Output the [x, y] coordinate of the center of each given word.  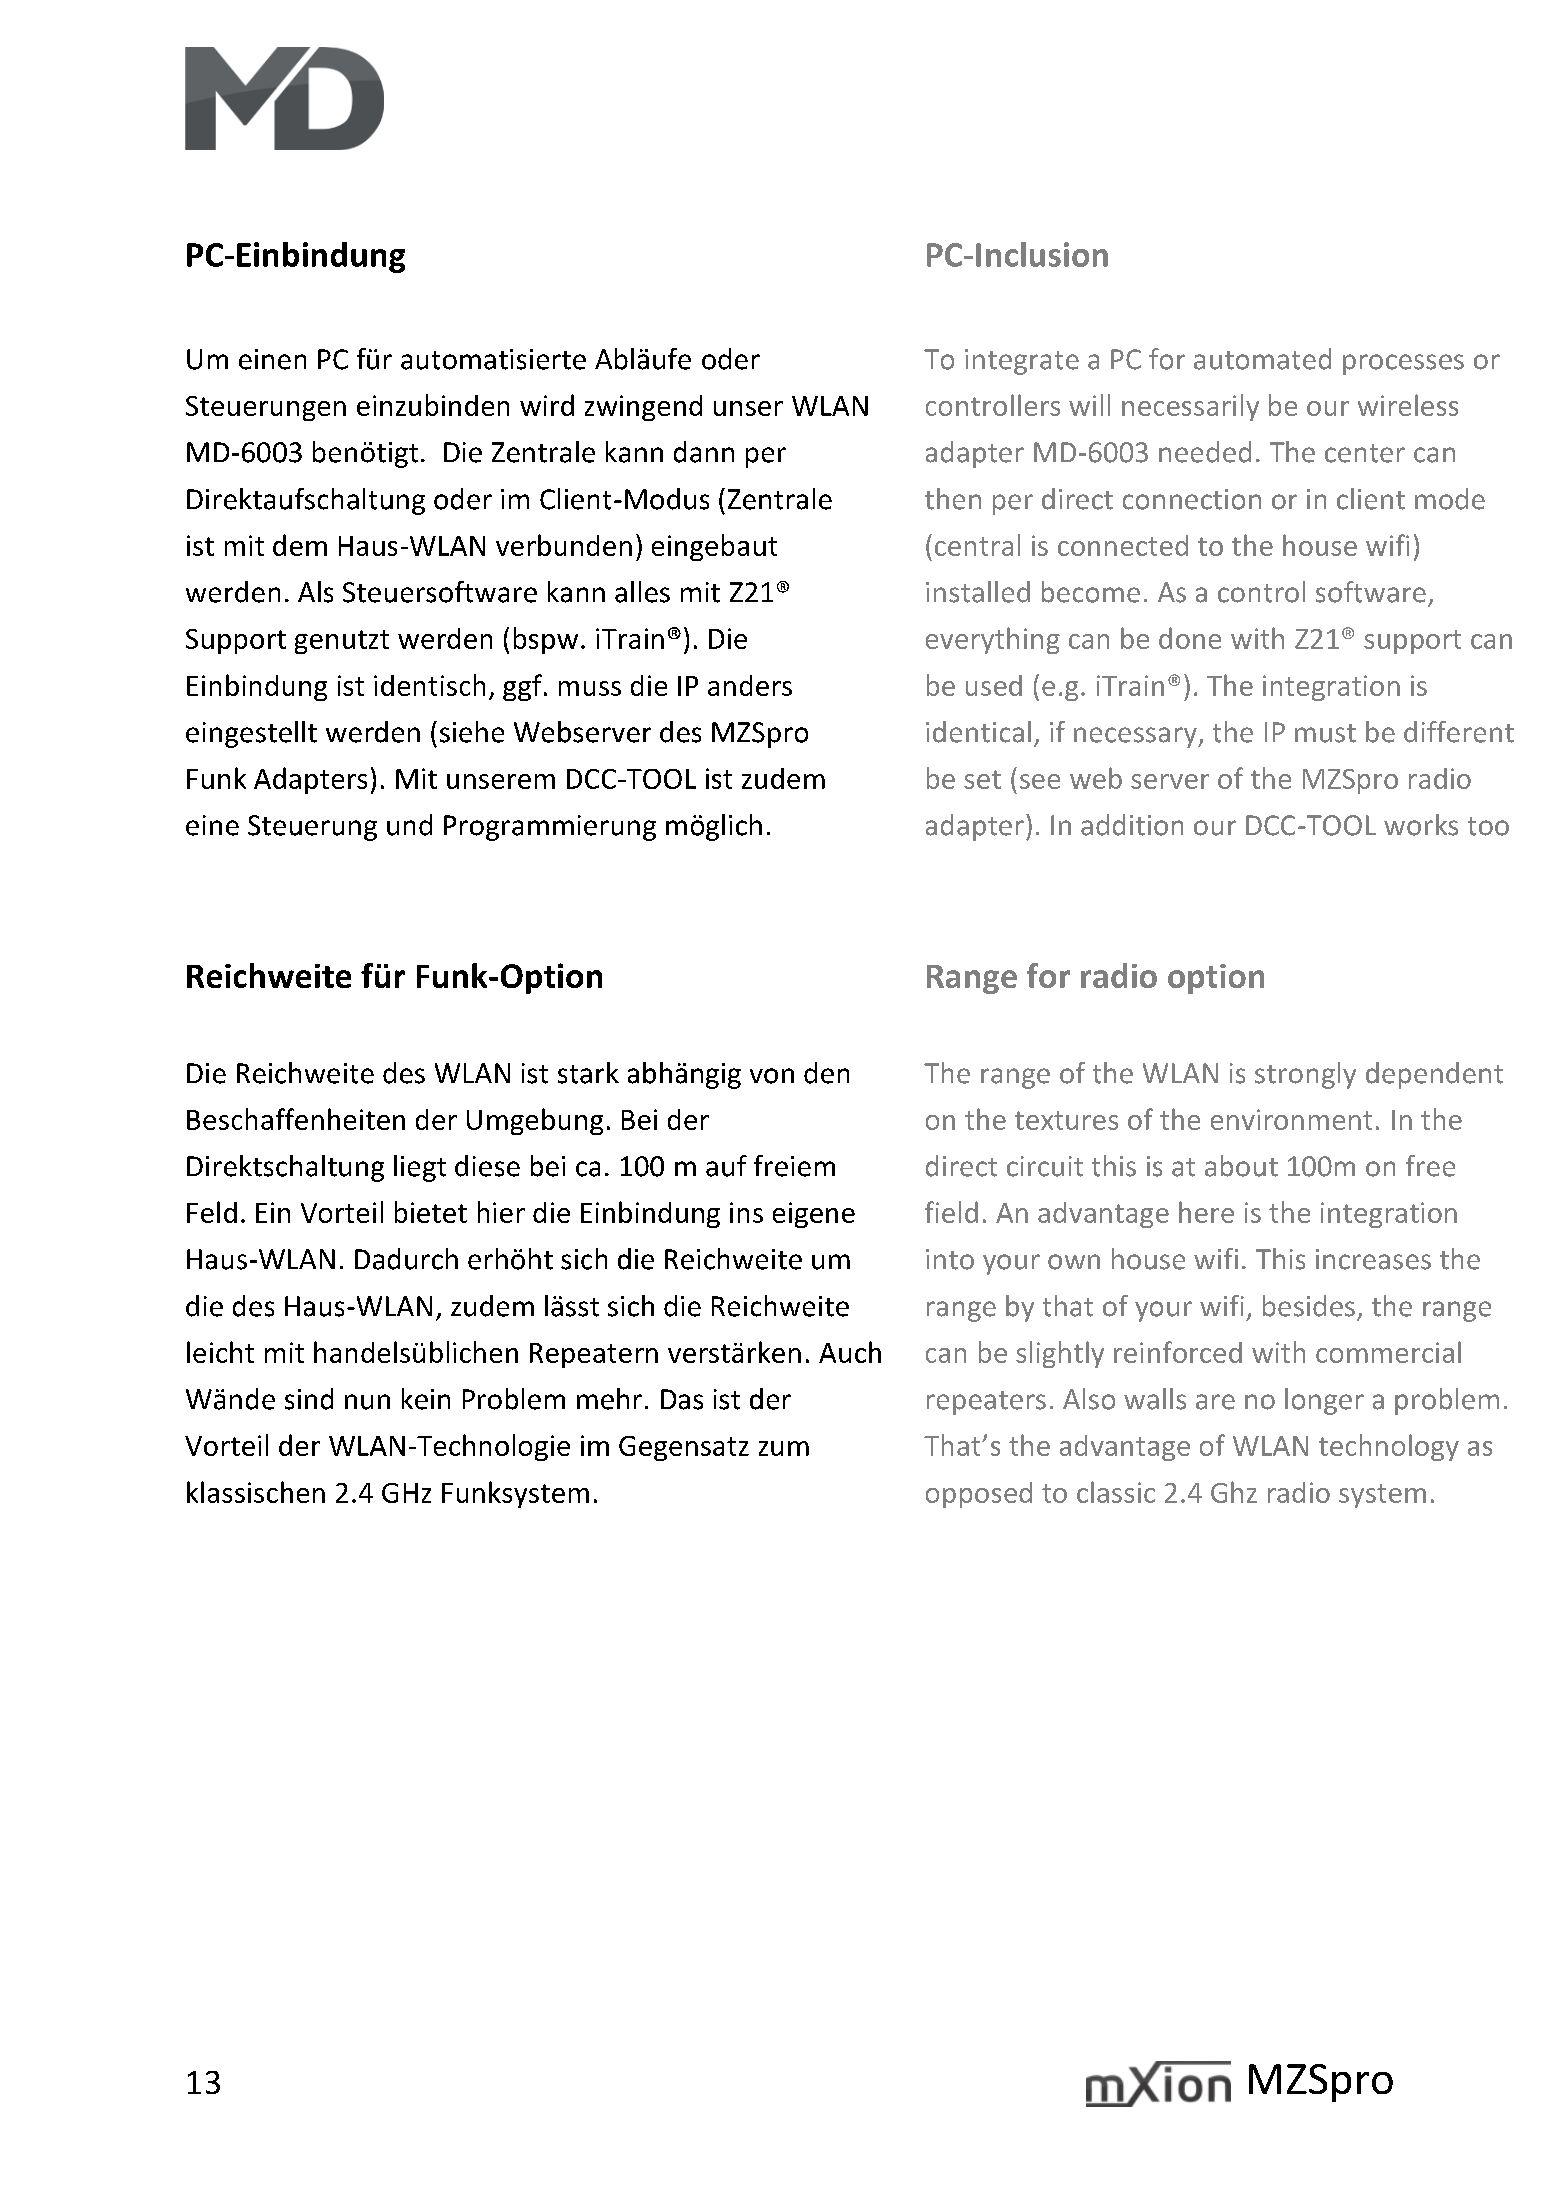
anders [750, 685]
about [1241, 1166]
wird [547, 405]
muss [590, 688]
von [772, 1076]
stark [588, 1073]
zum [784, 1448]
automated [1262, 359]
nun [367, 1402]
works [1421, 825]
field [951, 1212]
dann [704, 452]
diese [487, 1166]
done [1190, 638]
